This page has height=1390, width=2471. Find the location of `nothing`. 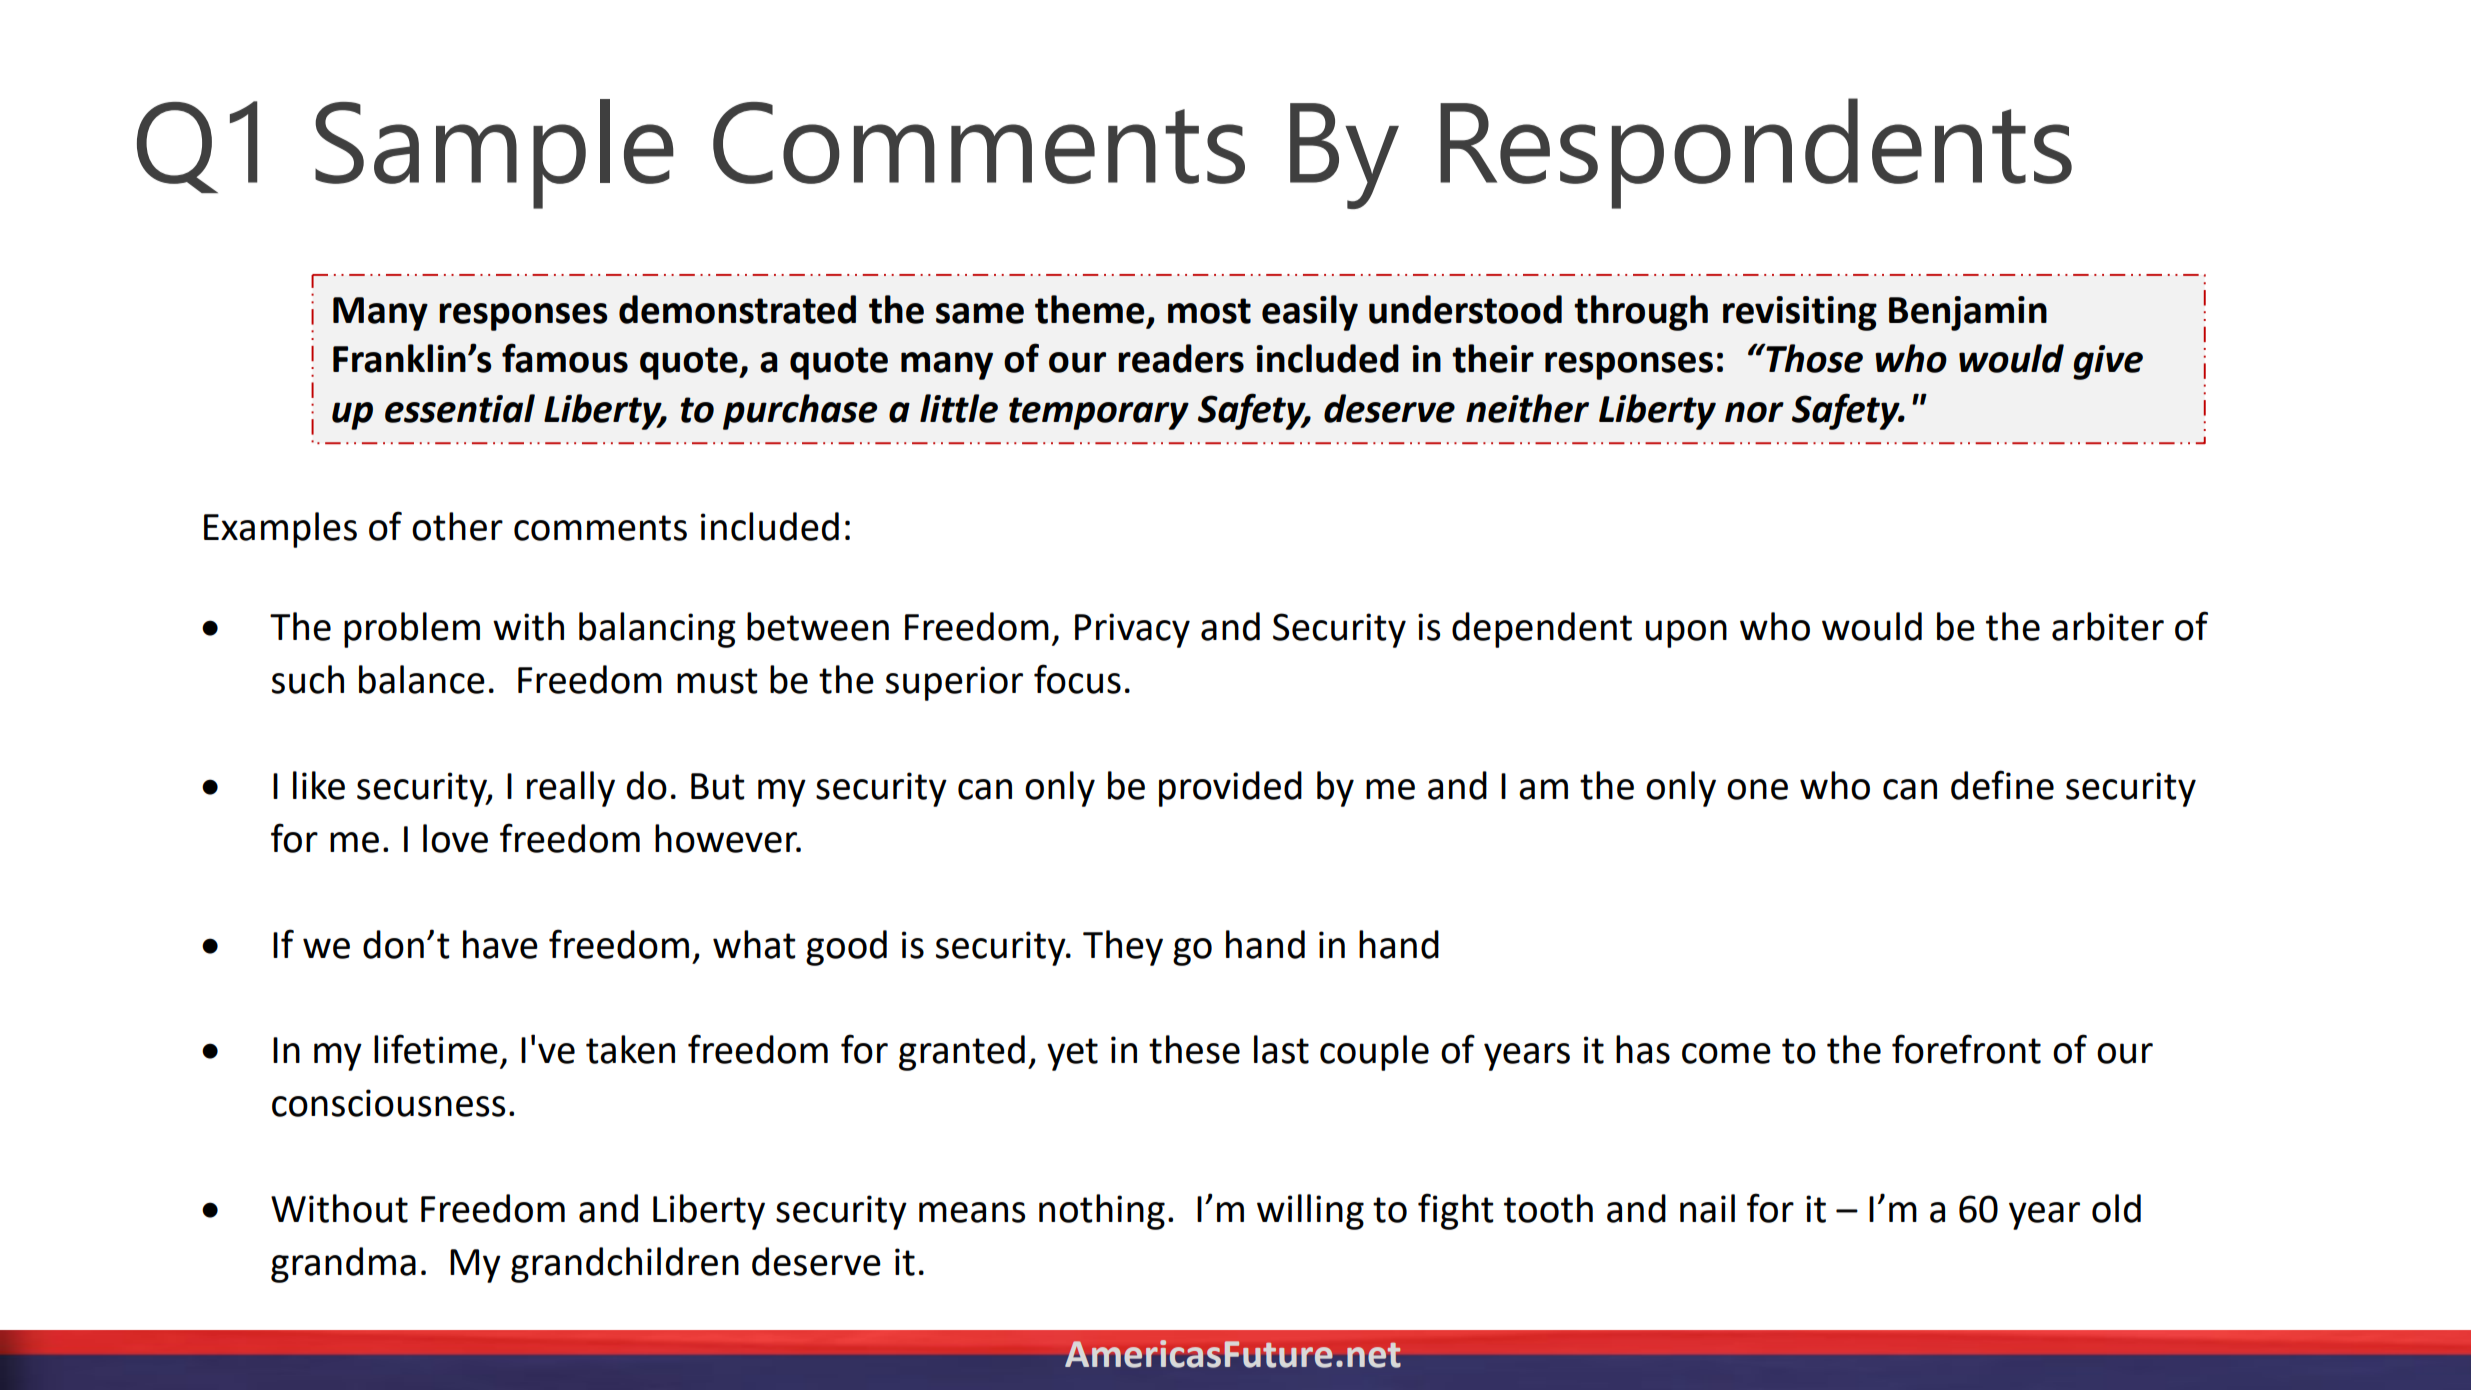

nothing is located at coordinates (1102, 1212).
